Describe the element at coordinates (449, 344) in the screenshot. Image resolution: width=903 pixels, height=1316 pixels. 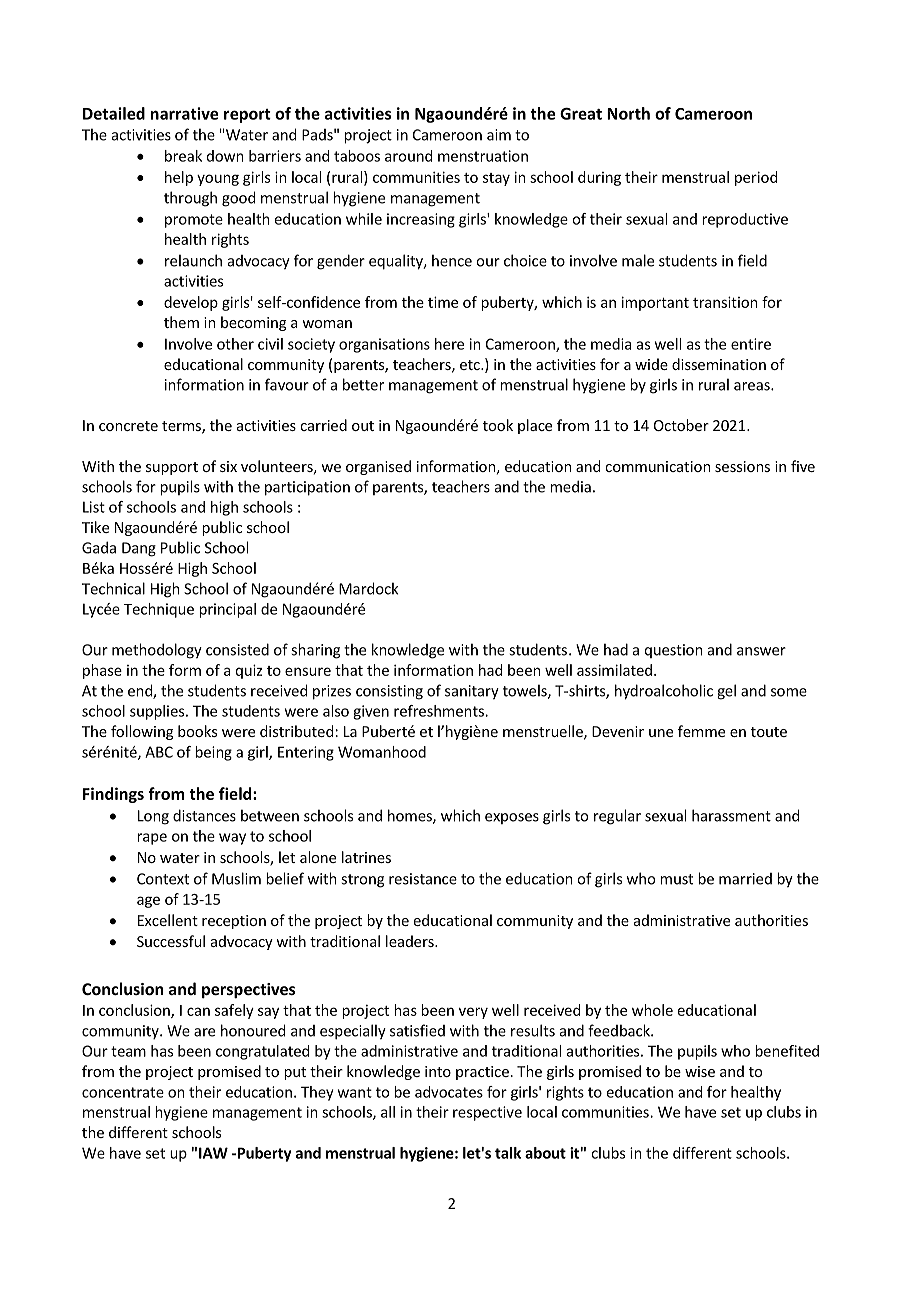
I see `here` at that location.
